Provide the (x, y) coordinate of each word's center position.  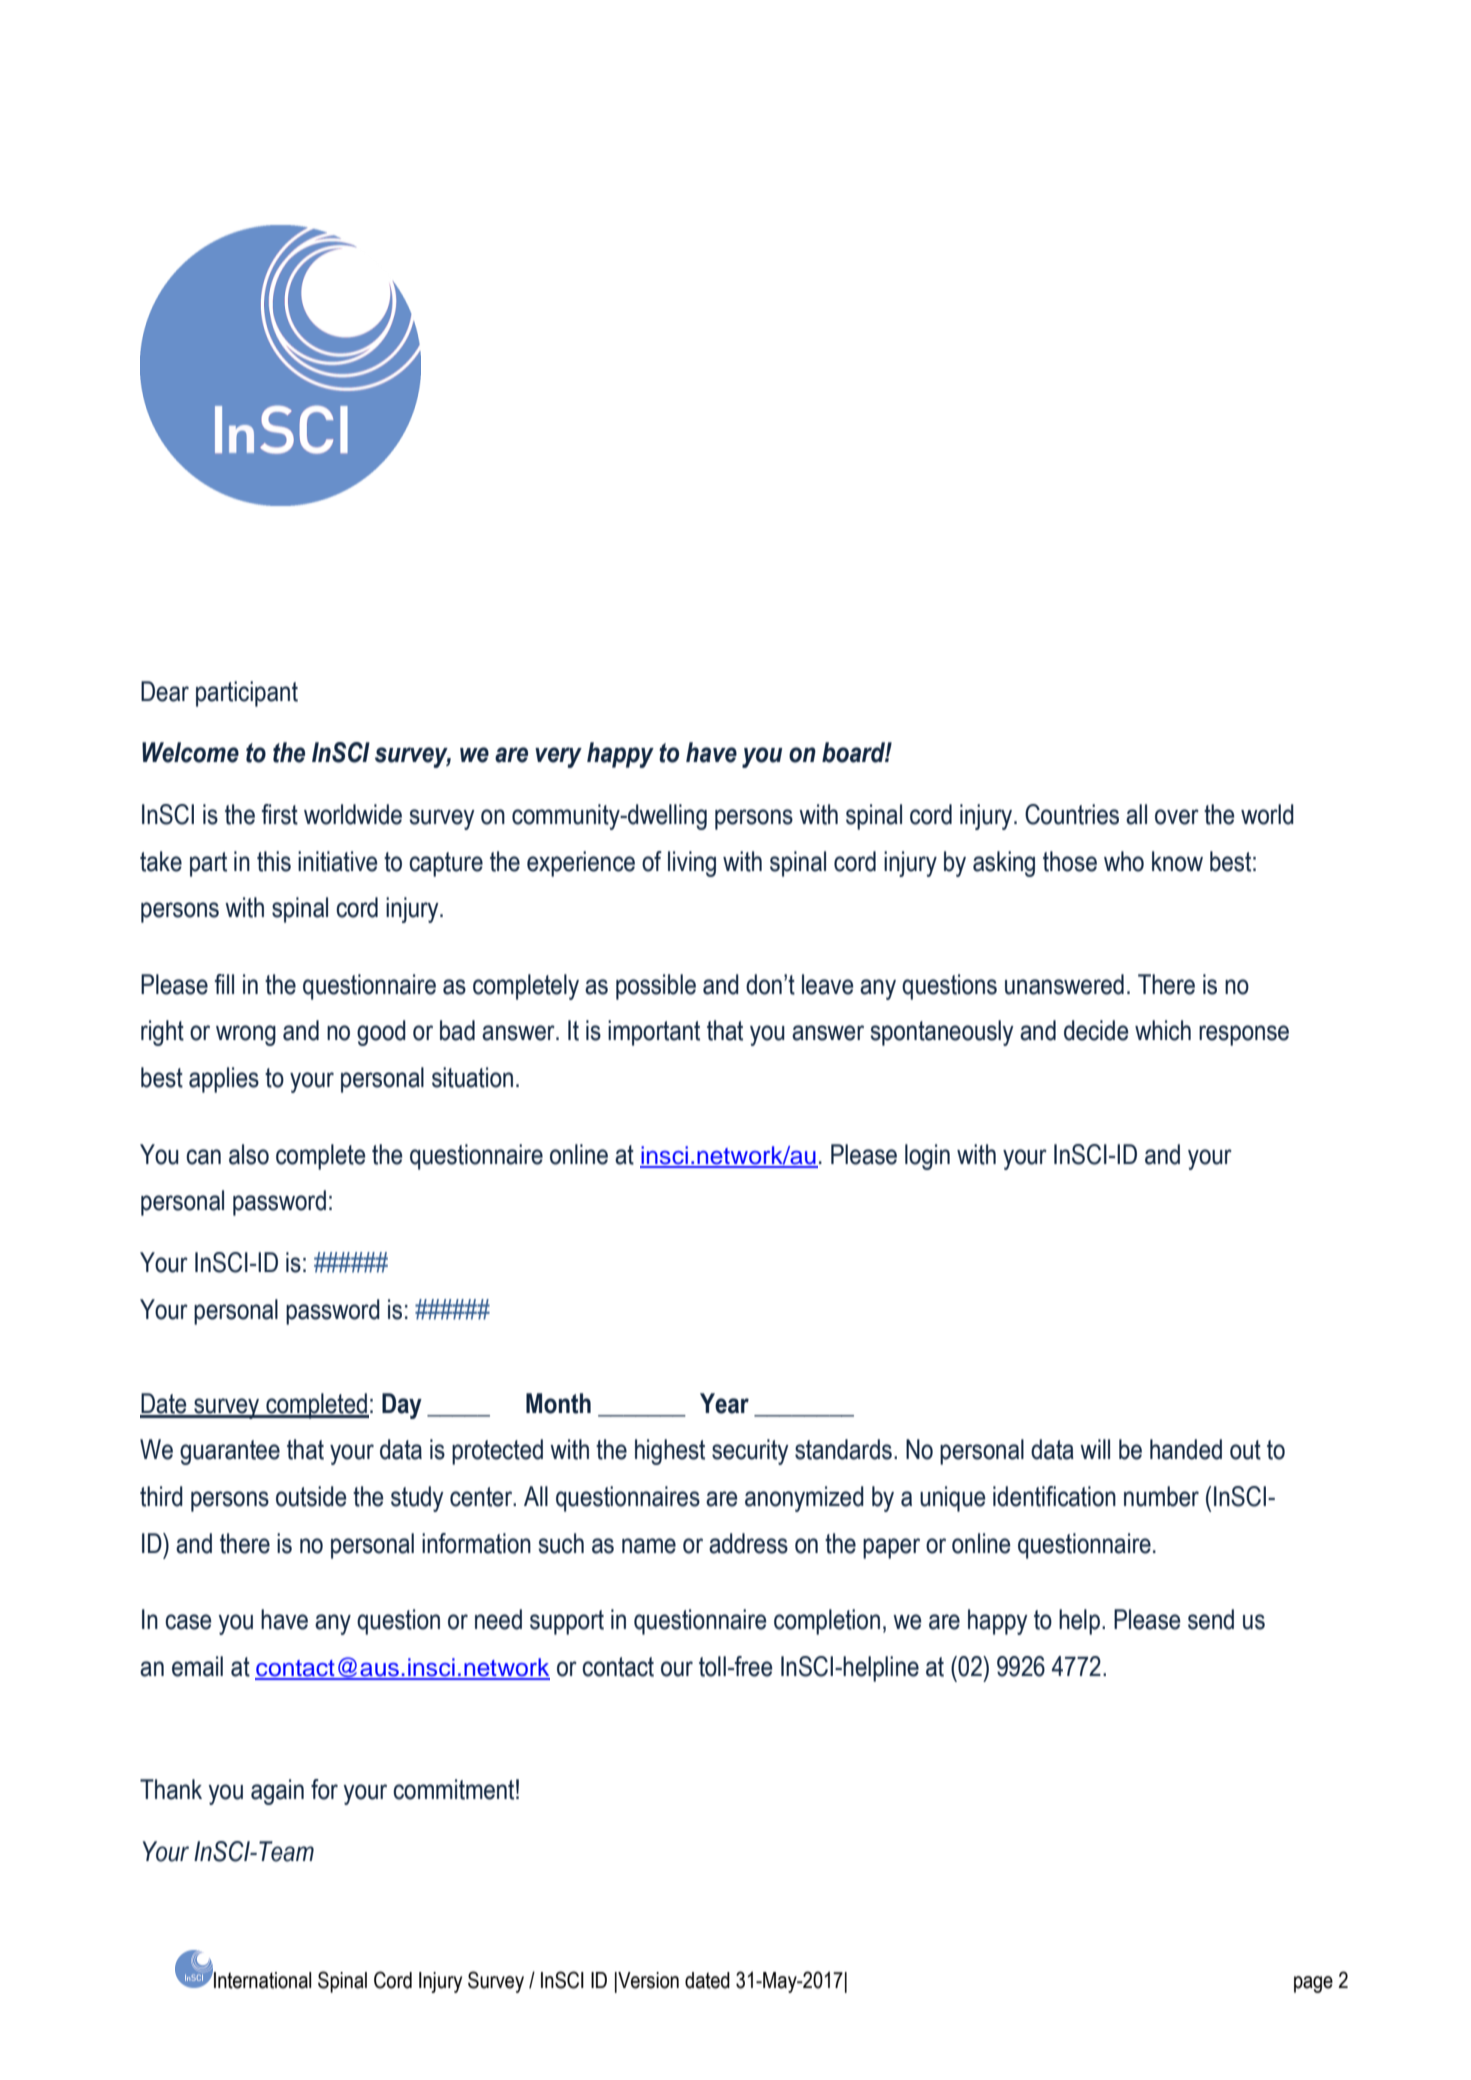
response (1244, 1035)
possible (656, 987)
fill (224, 984)
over (1177, 817)
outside (311, 1496)
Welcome (190, 752)
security (750, 1452)
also (249, 1154)
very (558, 757)
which (1163, 1030)
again (277, 1792)
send (1211, 1619)
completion (827, 1622)
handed (1186, 1449)
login (927, 1157)
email (197, 1666)
